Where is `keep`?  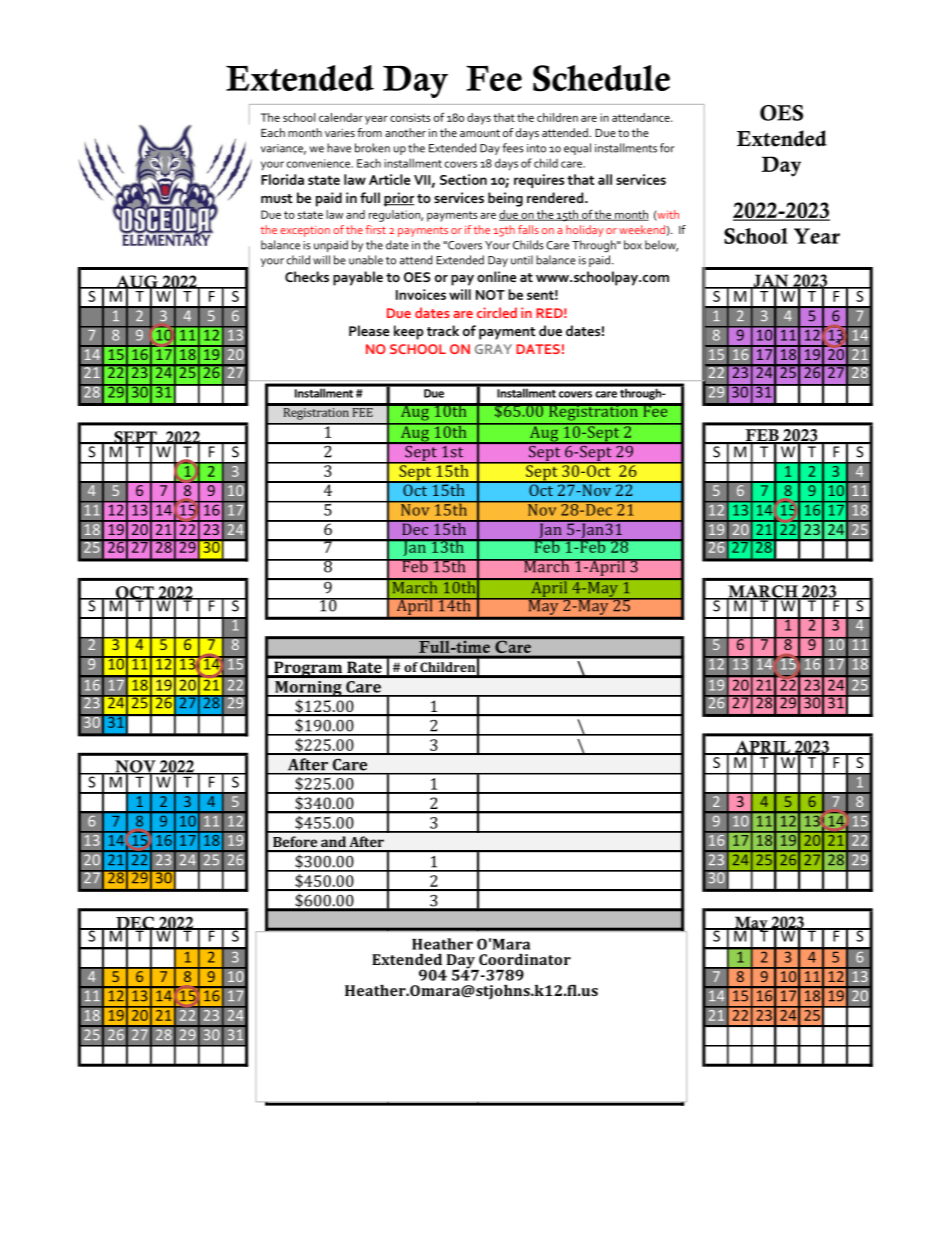 keep is located at coordinates (409, 332).
